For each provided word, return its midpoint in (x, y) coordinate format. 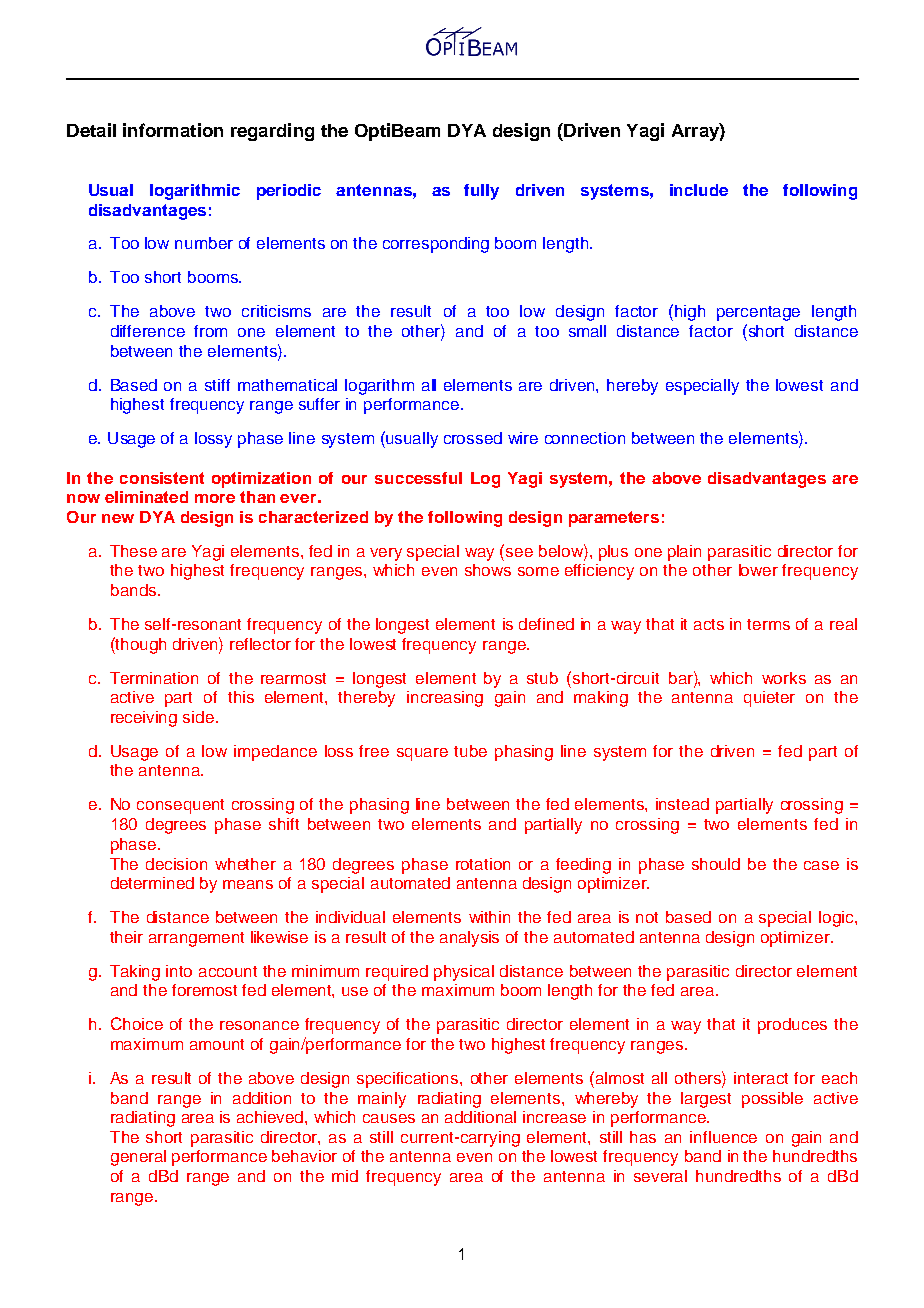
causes (389, 1118)
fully (481, 192)
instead (682, 804)
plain (684, 553)
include (699, 190)
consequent (180, 806)
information (173, 130)
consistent (162, 478)
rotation (483, 864)
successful (418, 478)
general (138, 1158)
